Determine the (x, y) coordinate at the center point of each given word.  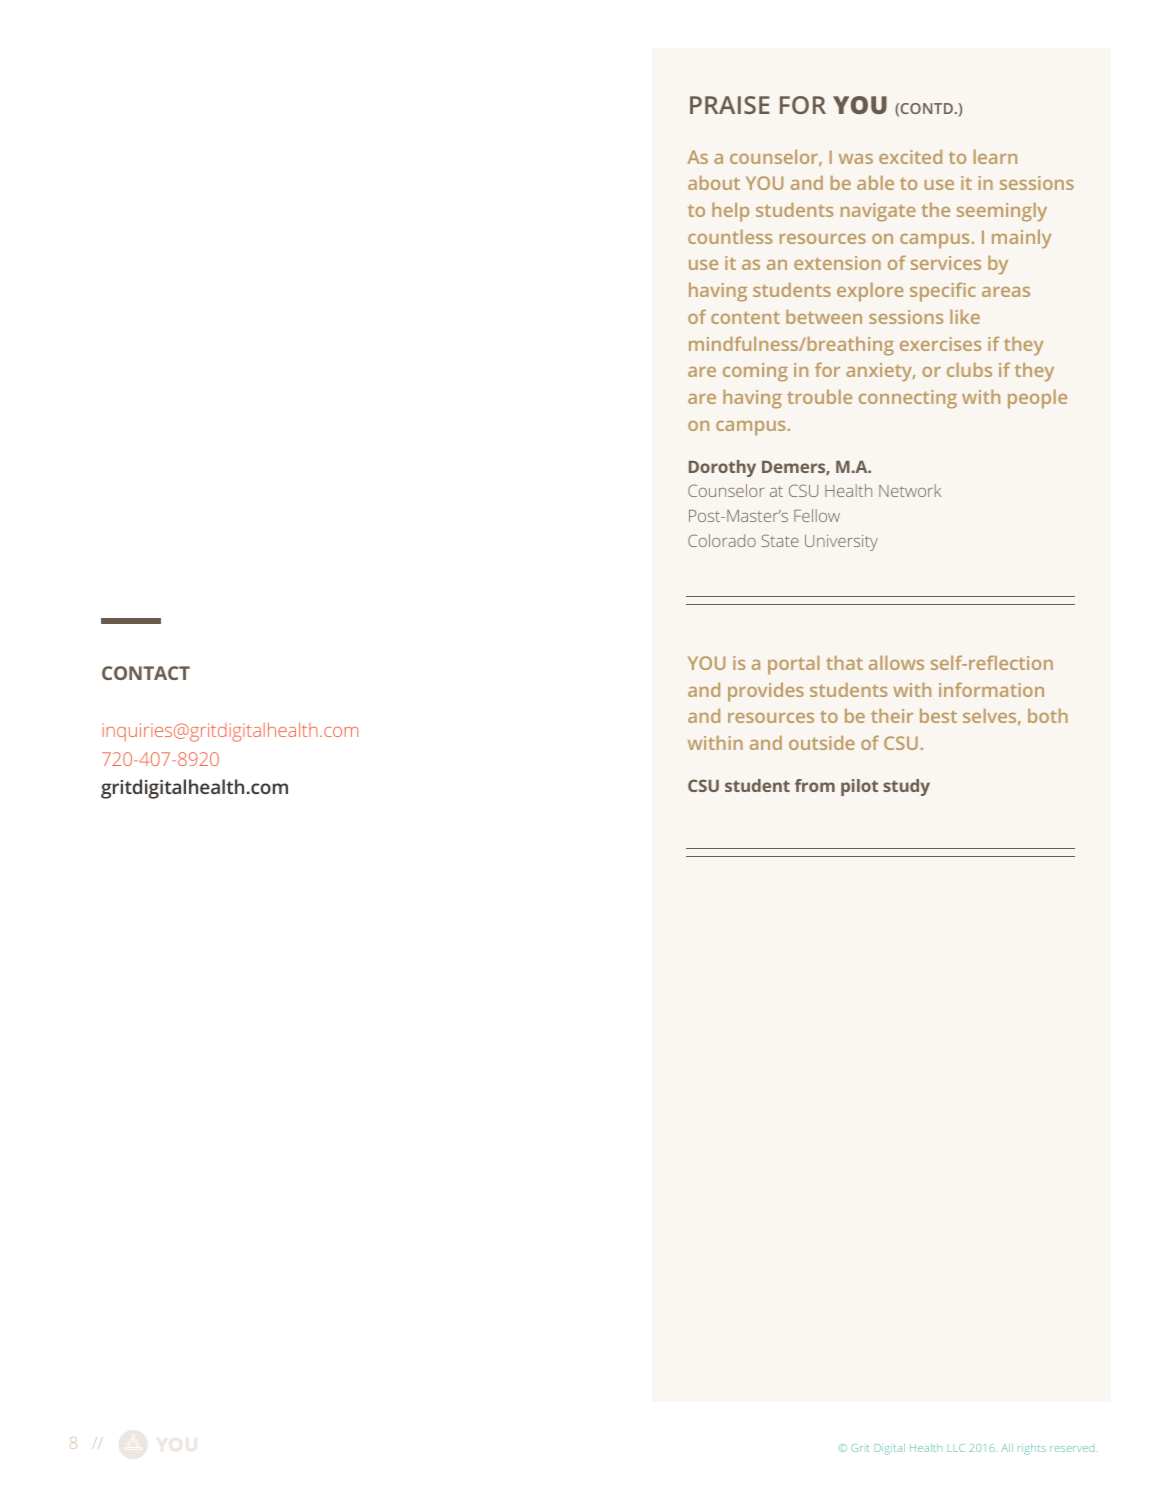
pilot (859, 787)
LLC (956, 1448)
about (714, 182)
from (815, 785)
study (906, 787)
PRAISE (730, 105)
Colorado (722, 540)
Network (910, 490)
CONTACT (146, 673)
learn (995, 156)
